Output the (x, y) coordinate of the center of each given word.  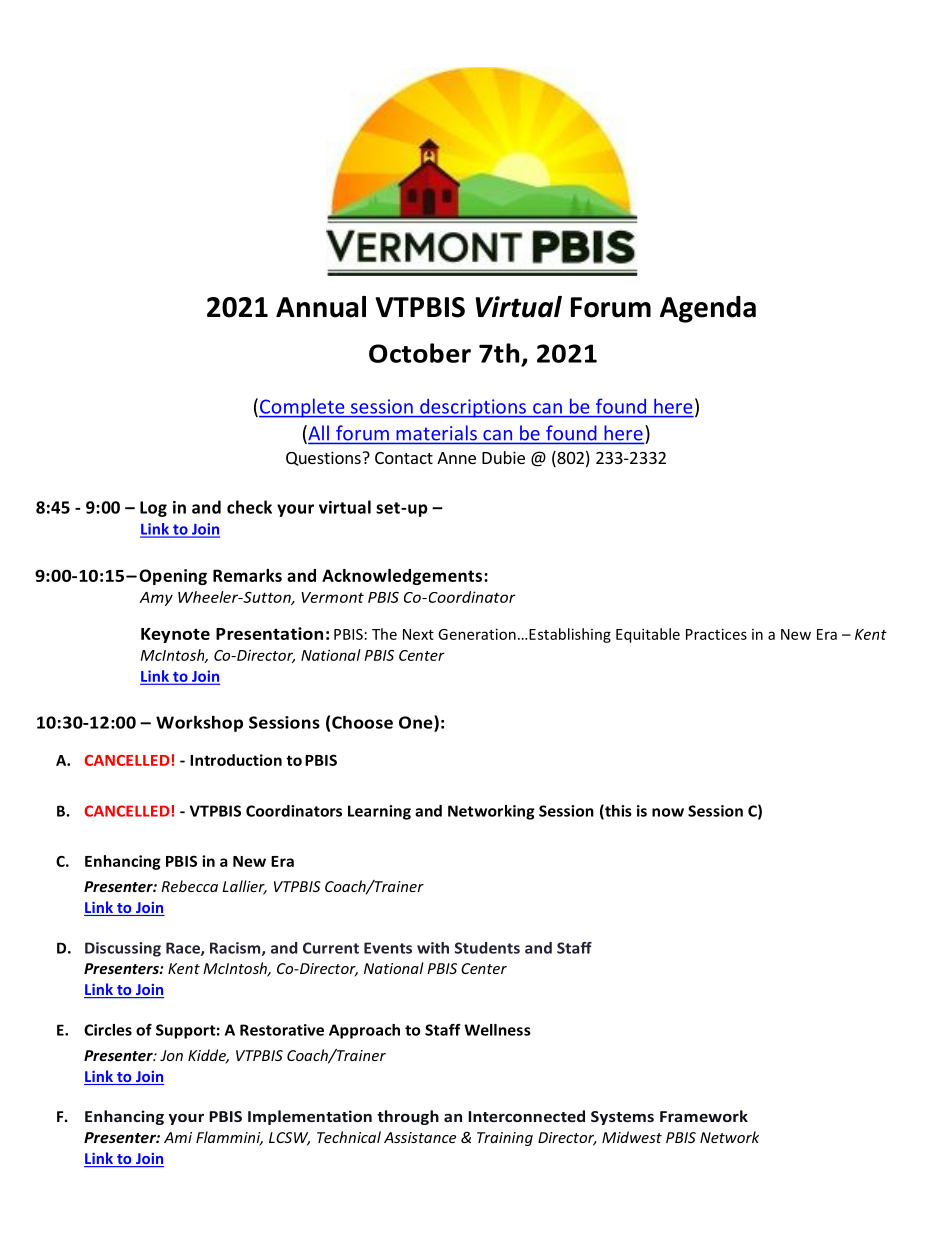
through (408, 1117)
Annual (321, 307)
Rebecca (189, 886)
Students (487, 948)
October (420, 353)
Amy (156, 599)
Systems (622, 1118)
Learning (379, 812)
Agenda (708, 309)
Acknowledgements (403, 577)
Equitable (648, 635)
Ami (178, 1137)
